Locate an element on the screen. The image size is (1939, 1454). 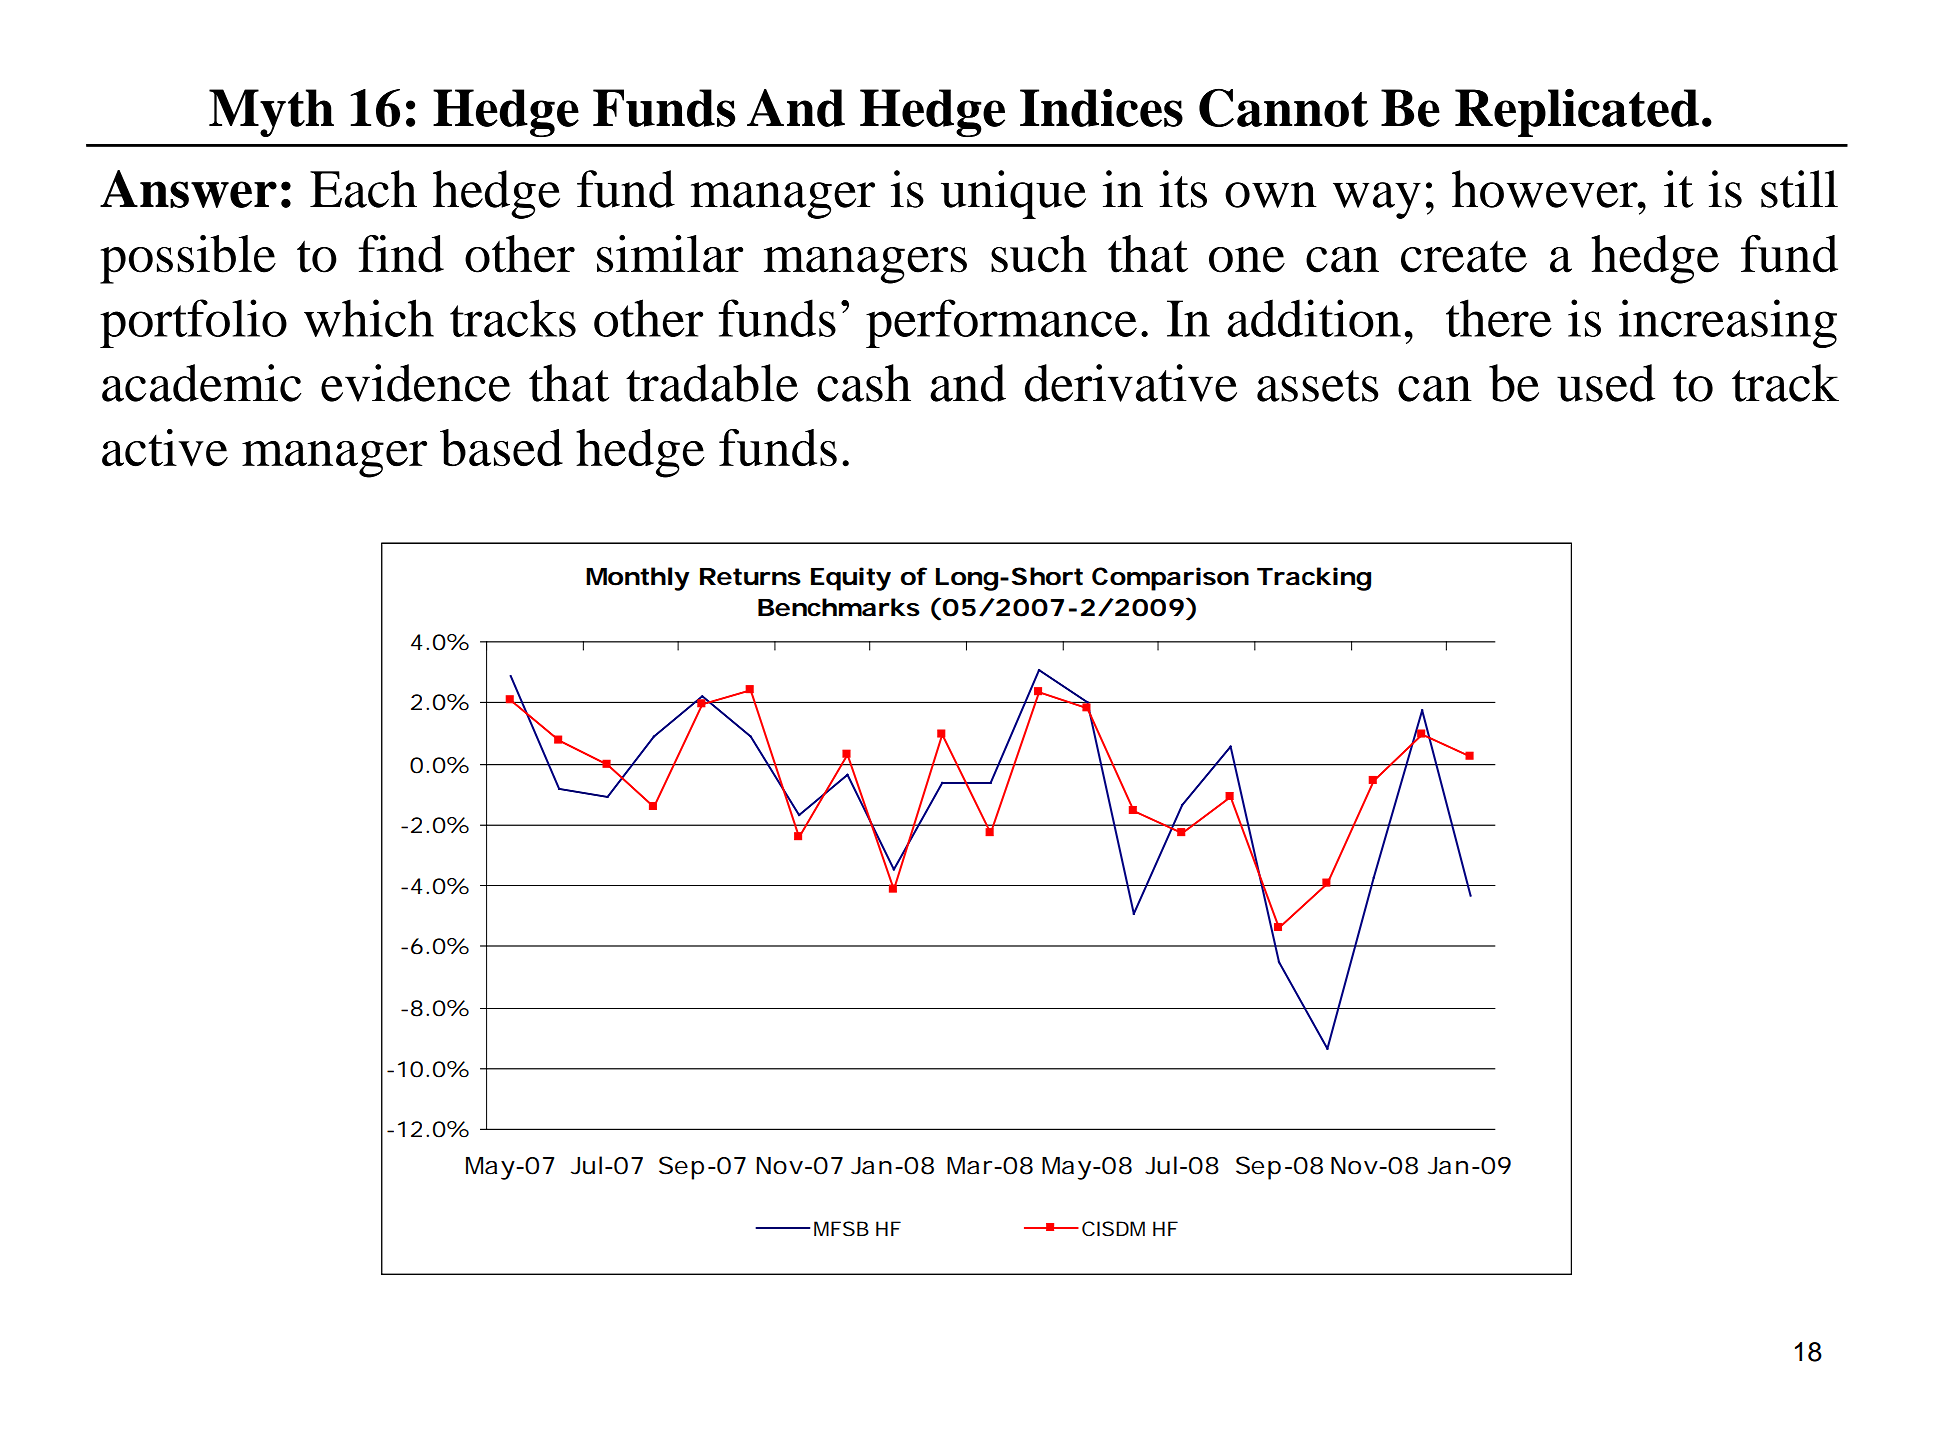
create is located at coordinates (1464, 257).
